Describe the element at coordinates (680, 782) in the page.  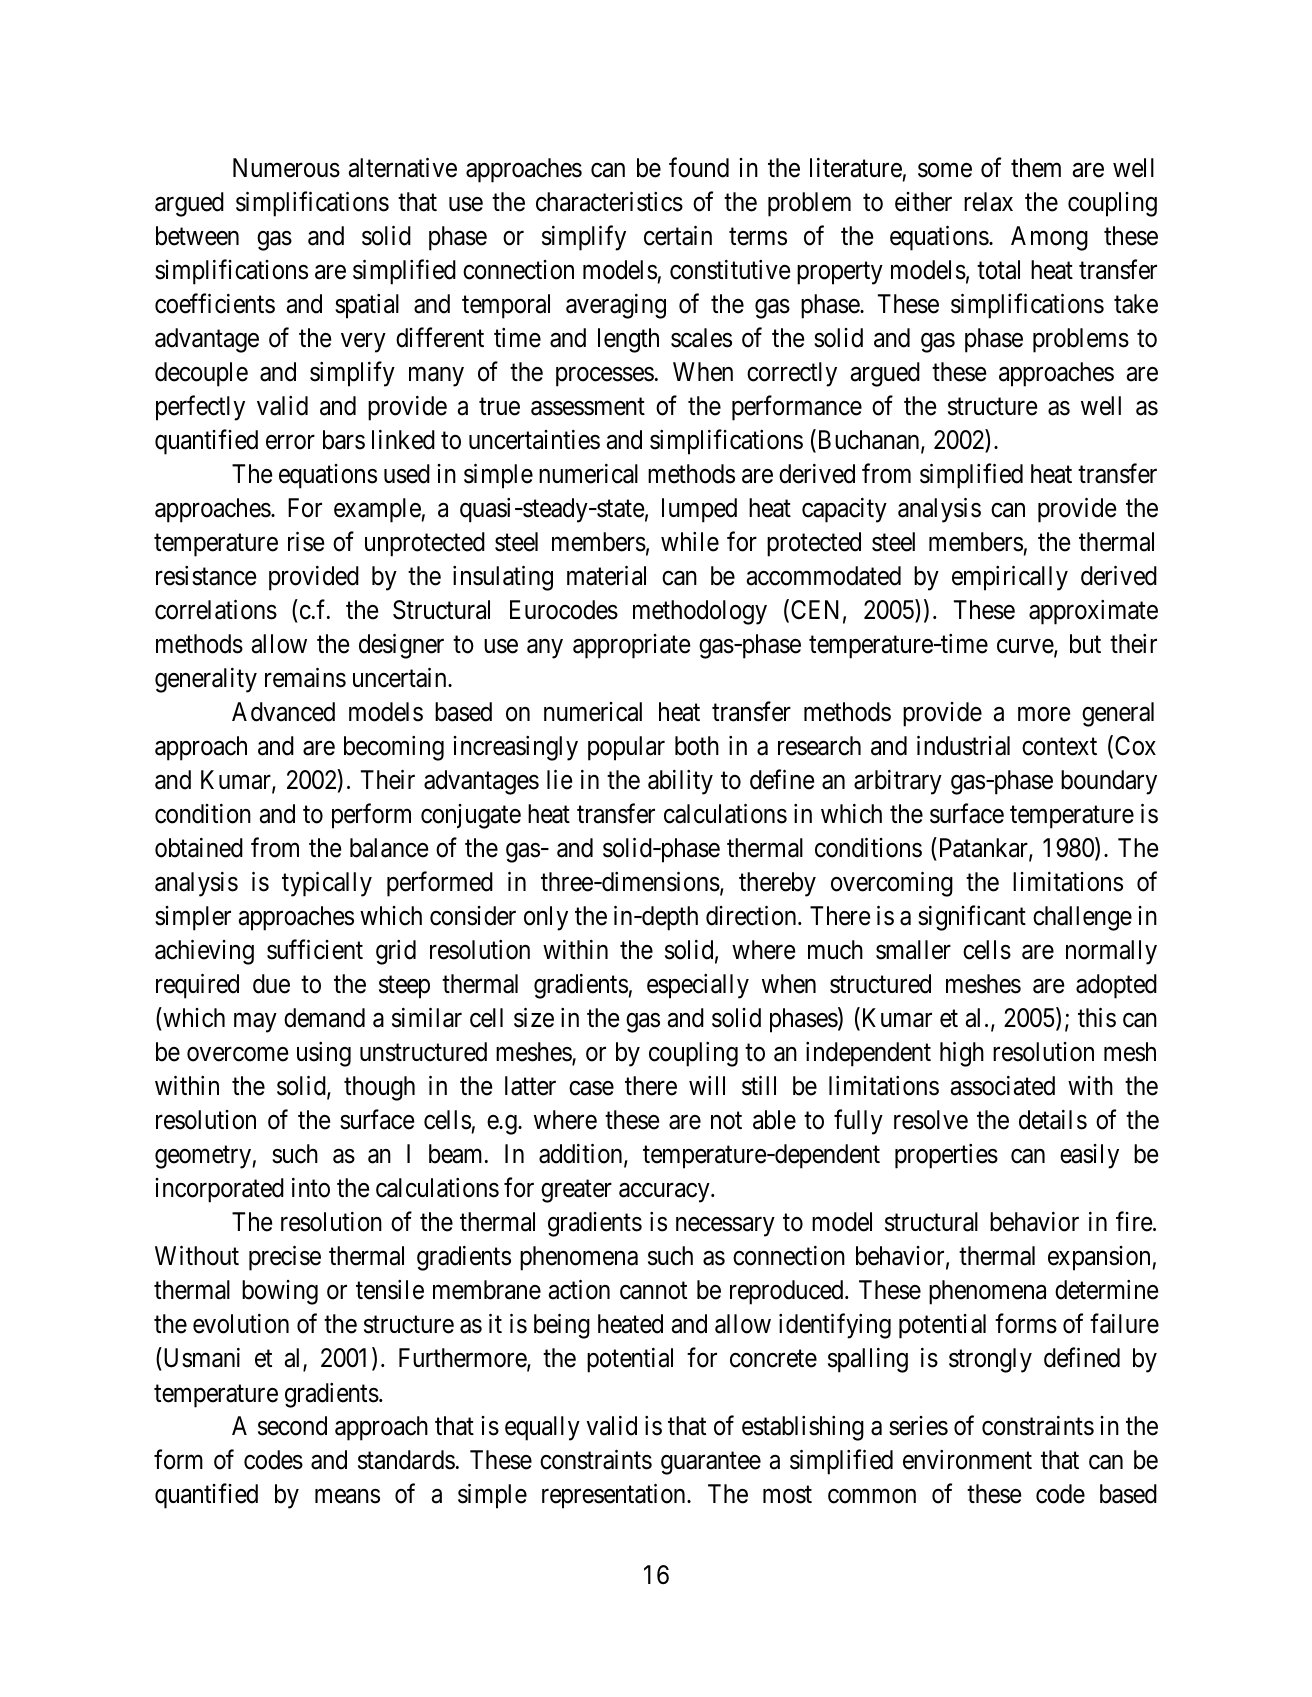
I see `ability` at that location.
